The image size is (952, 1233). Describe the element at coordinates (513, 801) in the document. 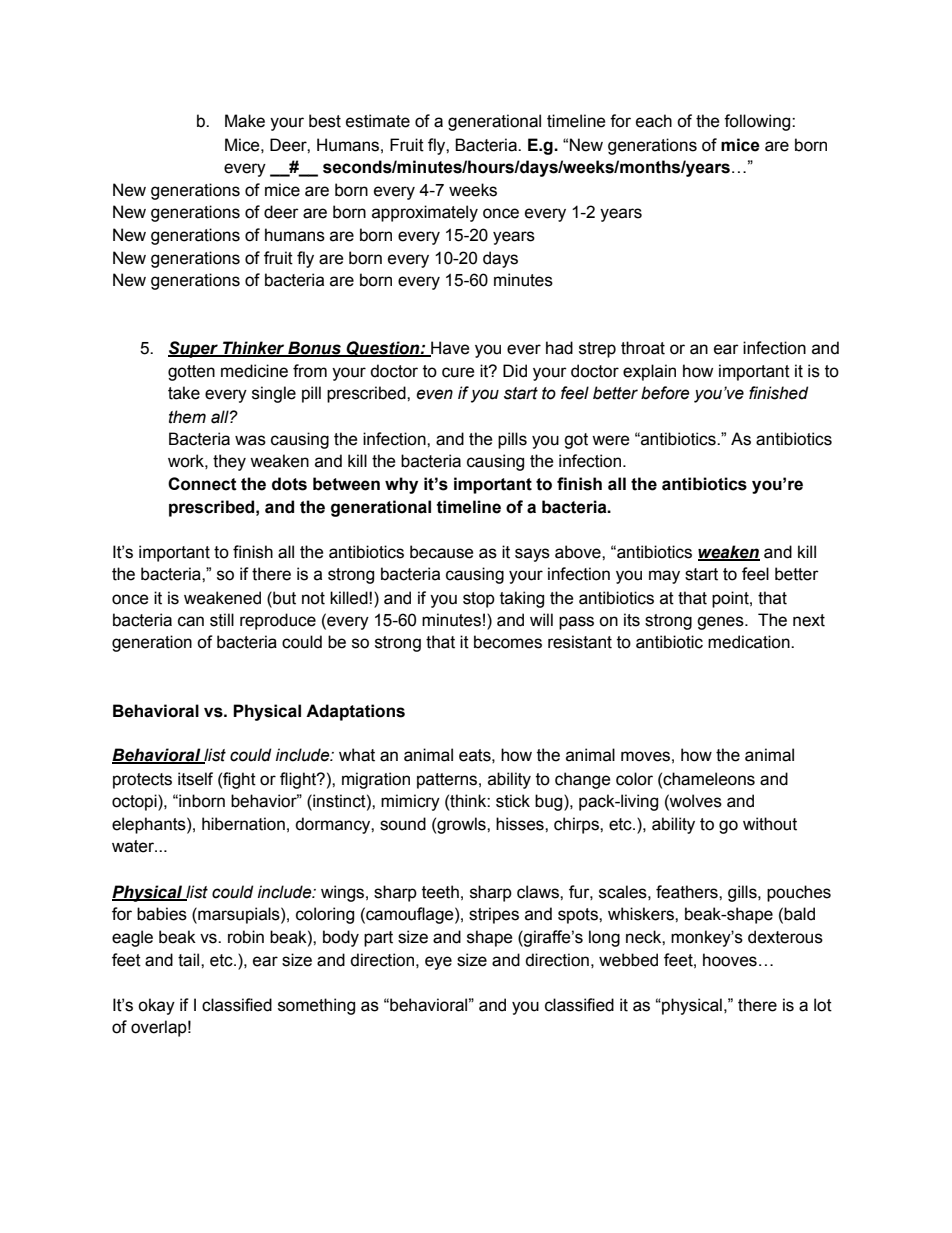

I see `stick` at that location.
